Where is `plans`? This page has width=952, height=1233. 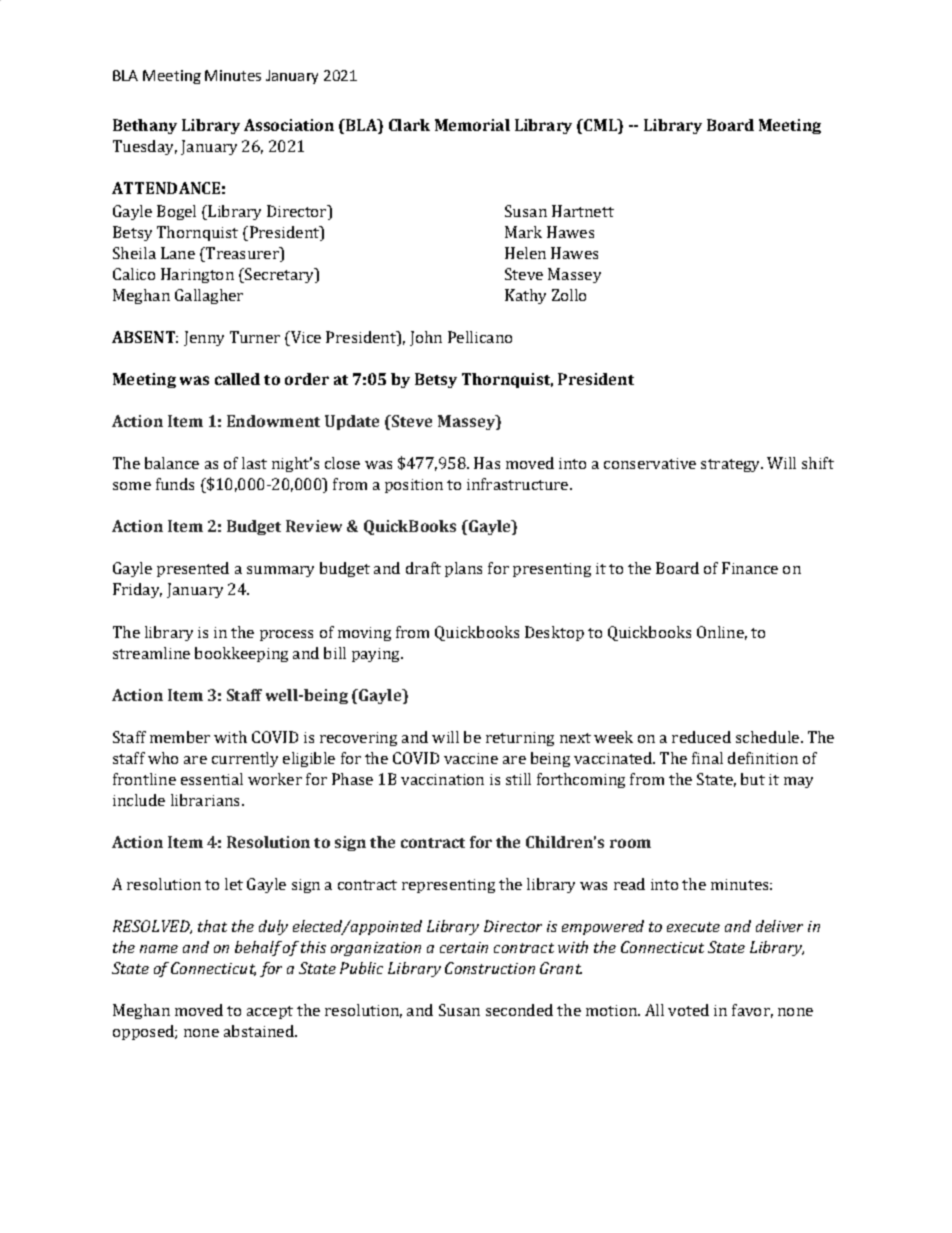 plans is located at coordinates (463, 569).
